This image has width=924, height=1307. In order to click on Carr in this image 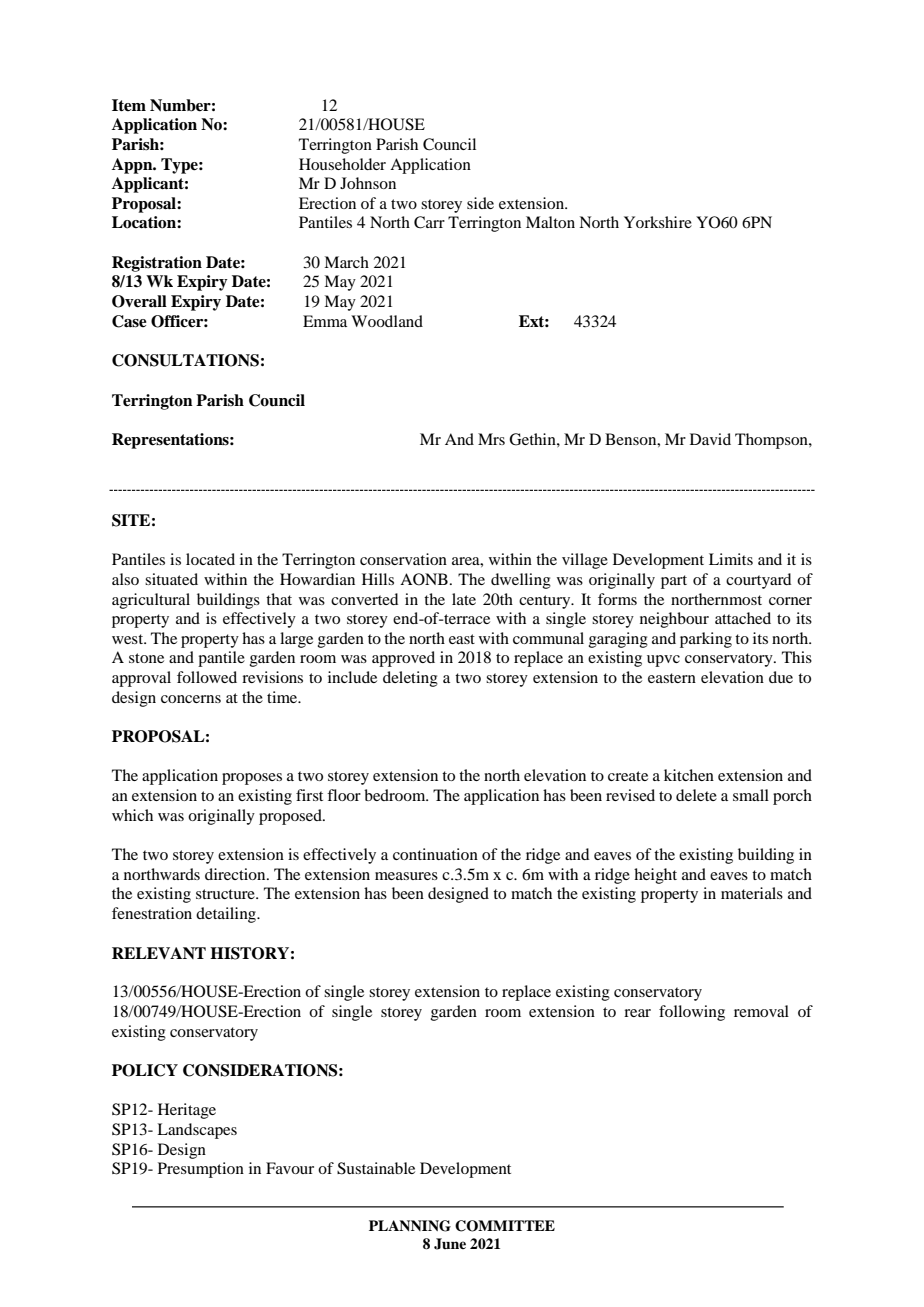, I will do `click(429, 222)`.
